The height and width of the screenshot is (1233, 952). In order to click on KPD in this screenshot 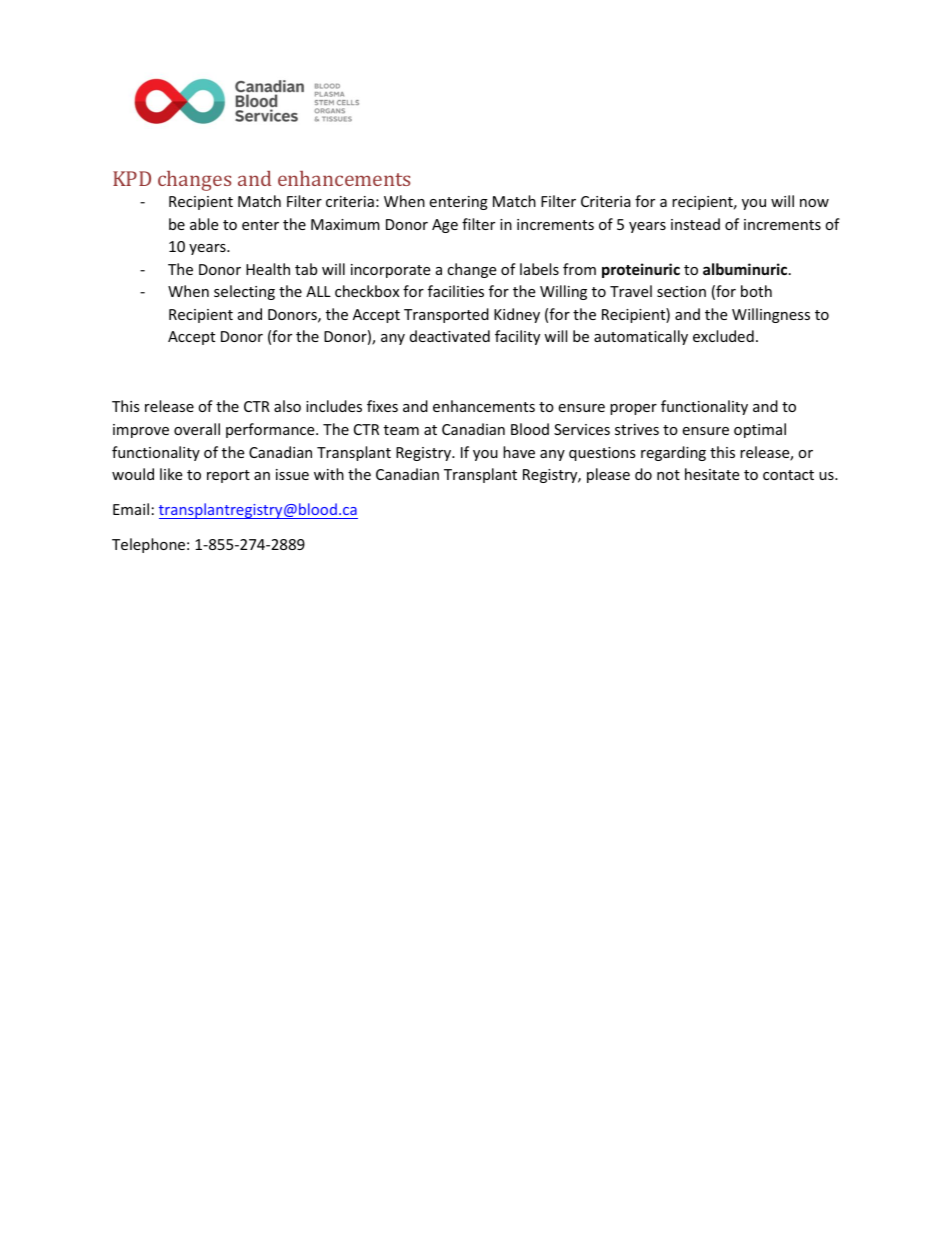, I will do `click(132, 178)`.
